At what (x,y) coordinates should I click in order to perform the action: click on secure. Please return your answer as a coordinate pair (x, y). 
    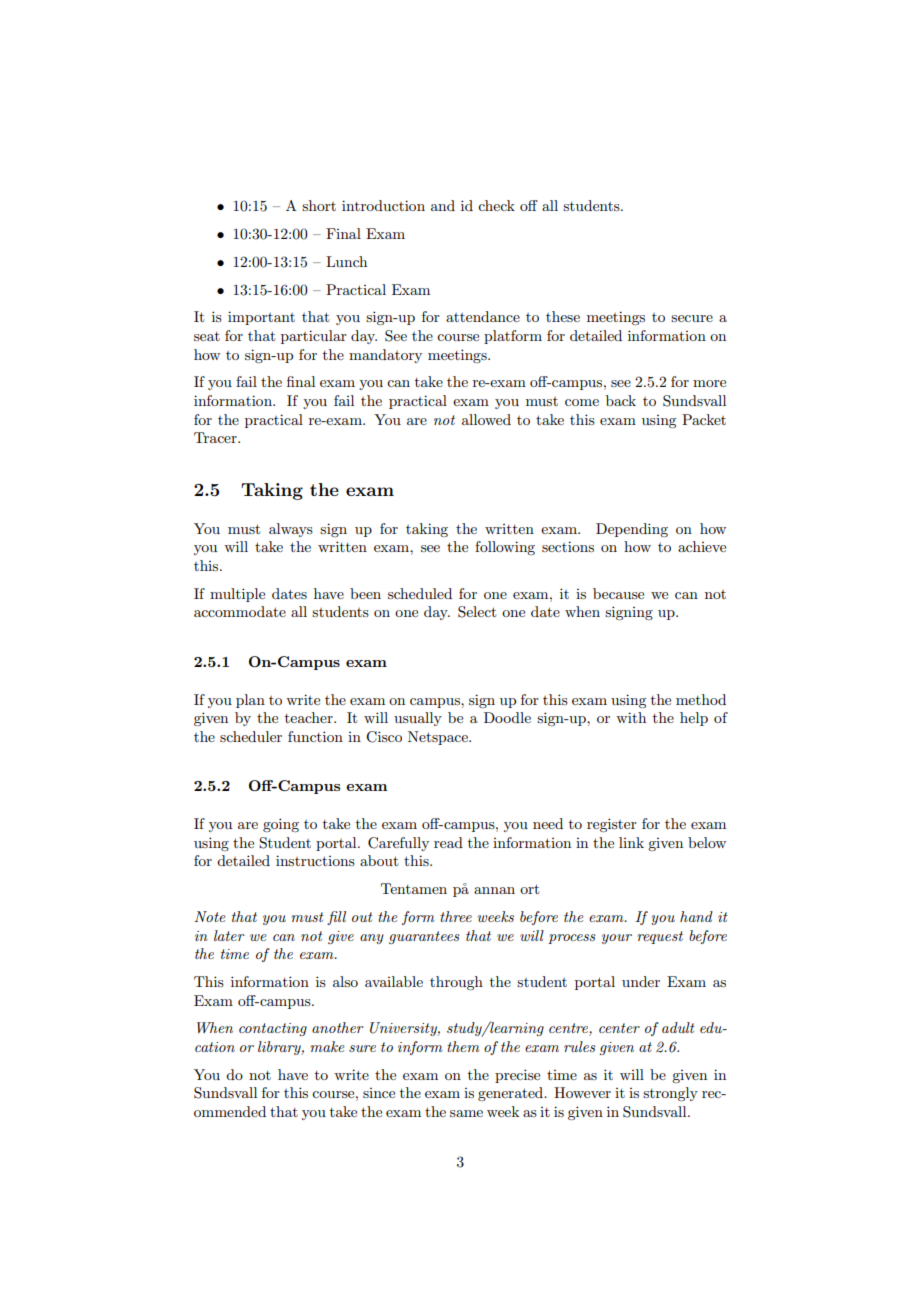
    Looking at the image, I should click on (692, 318).
